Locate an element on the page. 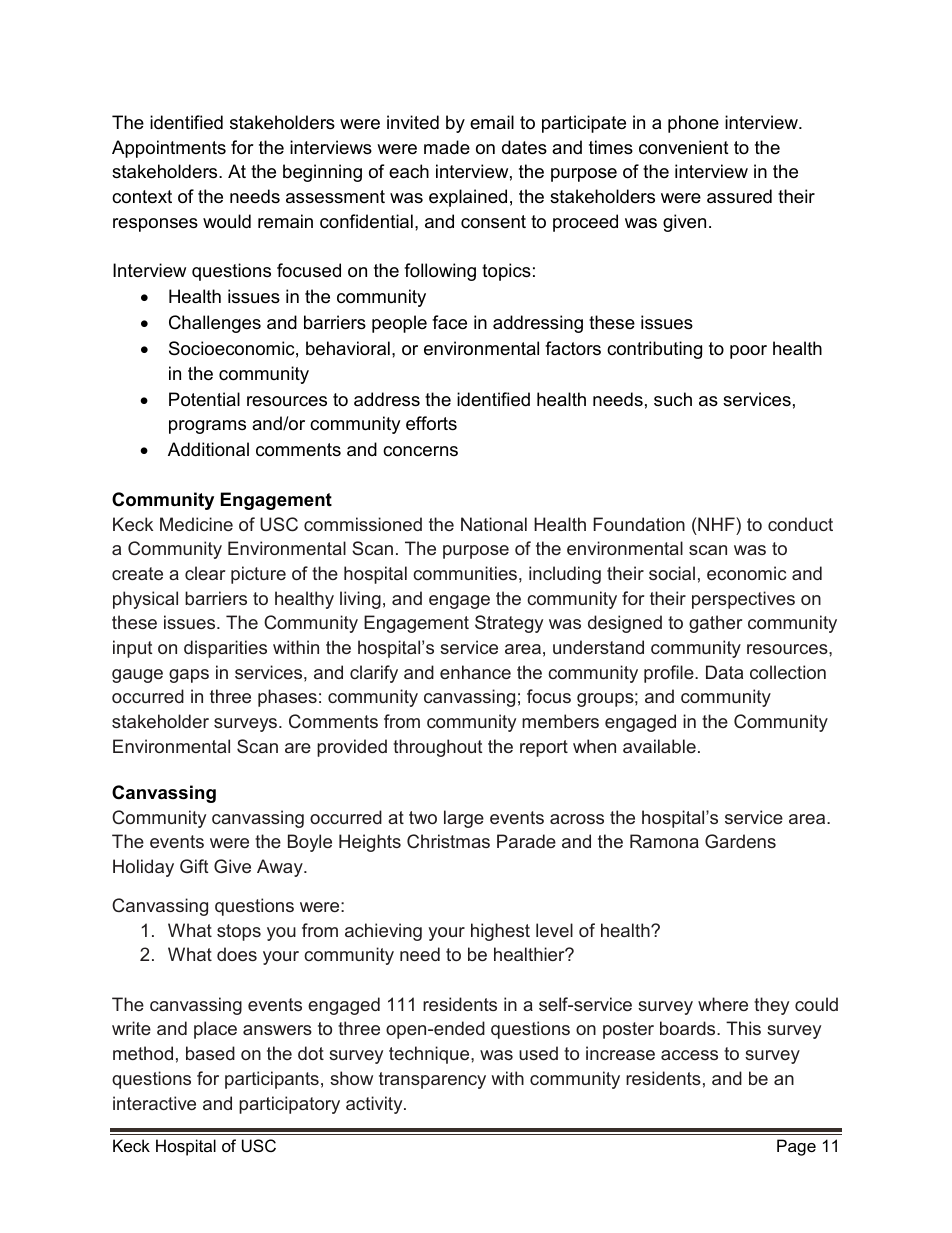  made is located at coordinates (447, 147).
